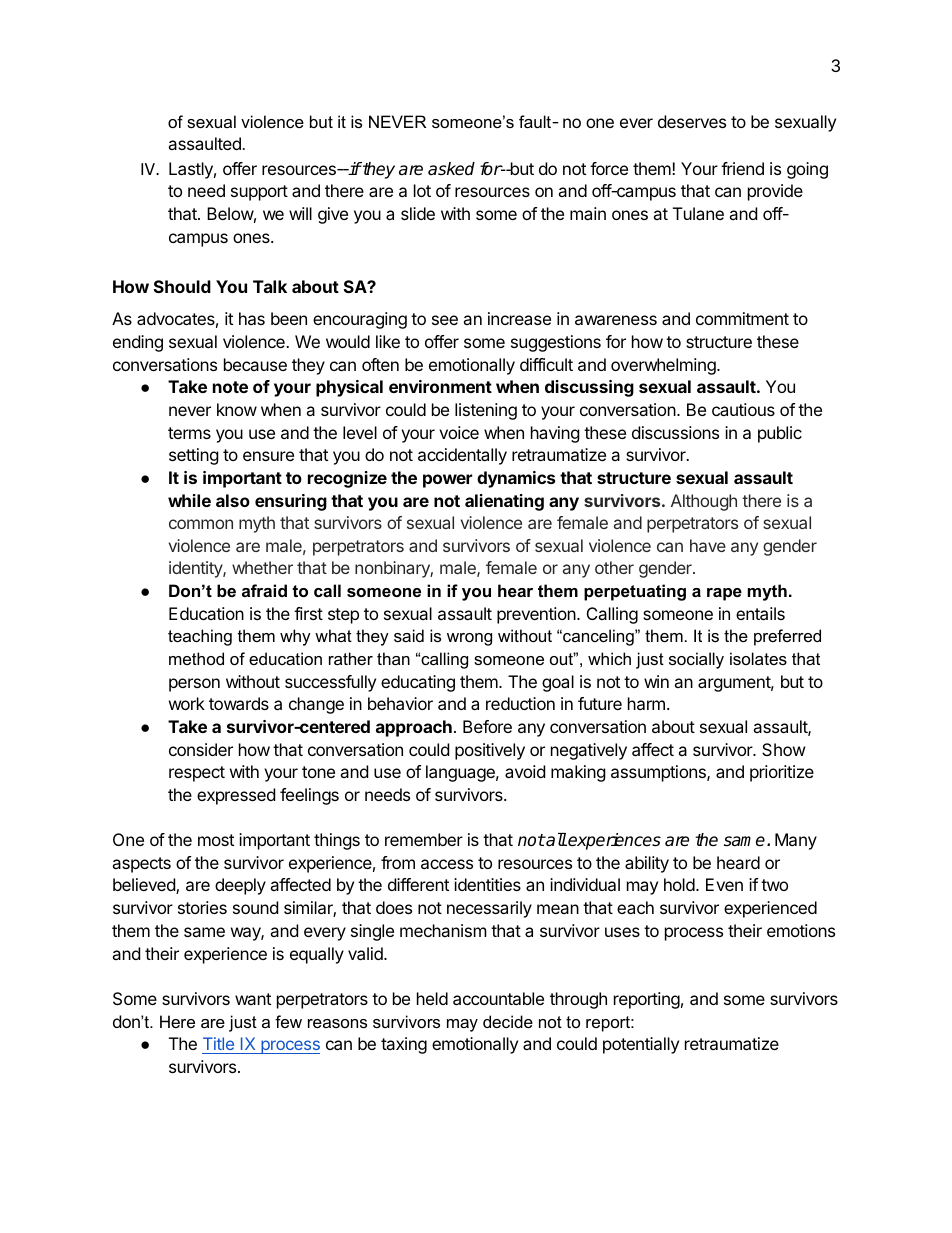 This page has width=952, height=1233. What do you see at coordinates (264, 590) in the page?
I see `afraid` at bounding box center [264, 590].
